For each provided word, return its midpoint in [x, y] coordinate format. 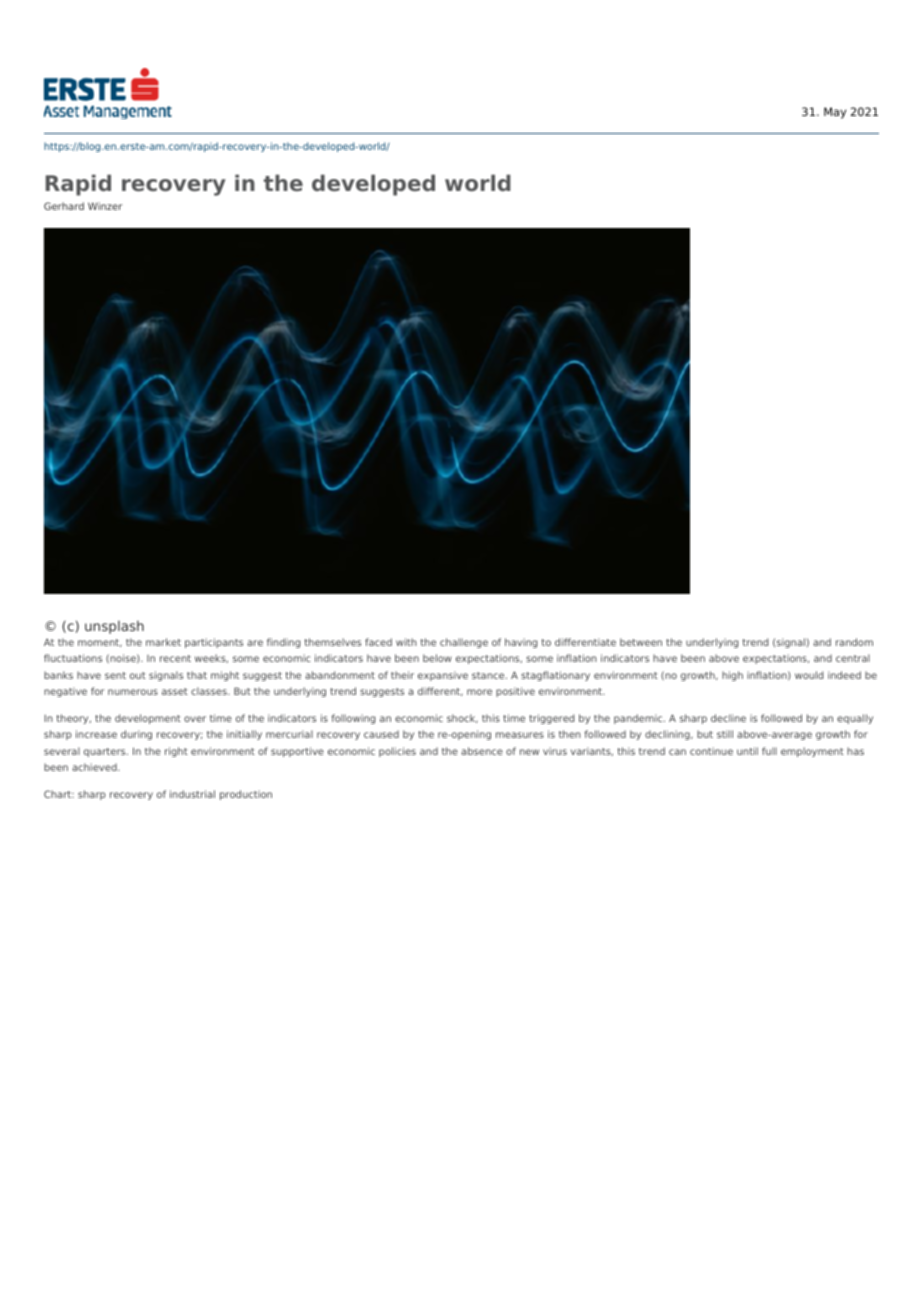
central [853, 658]
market [163, 642]
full [769, 751]
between [641, 642]
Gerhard [64, 206]
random [854, 642]
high [732, 676]
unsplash [114, 627]
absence [482, 751]
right [176, 752]
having [521, 643]
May [835, 113]
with [406, 642]
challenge [464, 643]
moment [100, 643]
